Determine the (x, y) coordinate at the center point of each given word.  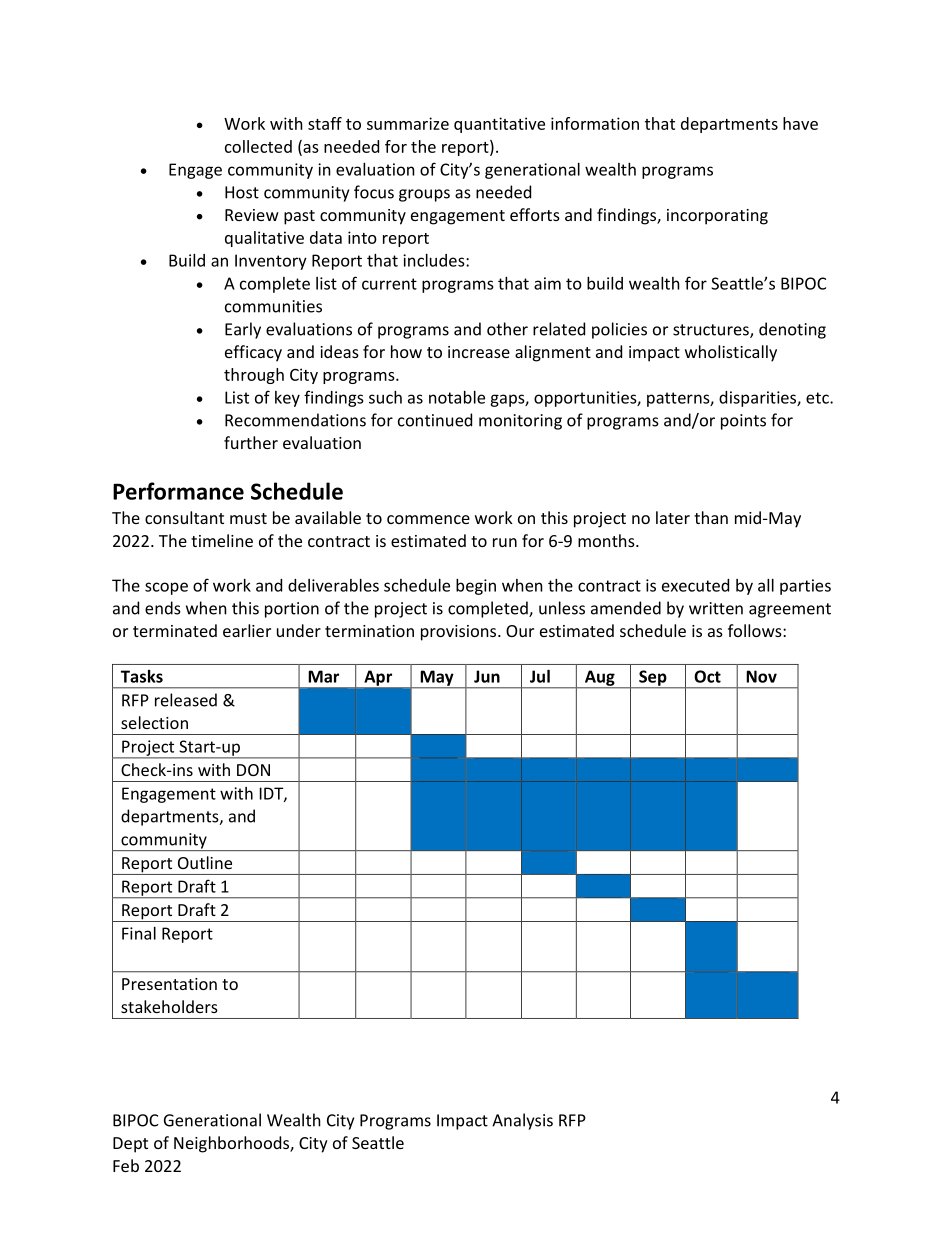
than (711, 517)
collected (258, 146)
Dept (130, 1145)
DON (253, 770)
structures (712, 331)
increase (479, 352)
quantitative (499, 125)
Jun (487, 676)
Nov (761, 676)
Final (139, 933)
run (505, 542)
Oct (707, 676)
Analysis (522, 1121)
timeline (222, 540)
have (800, 123)
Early (243, 330)
